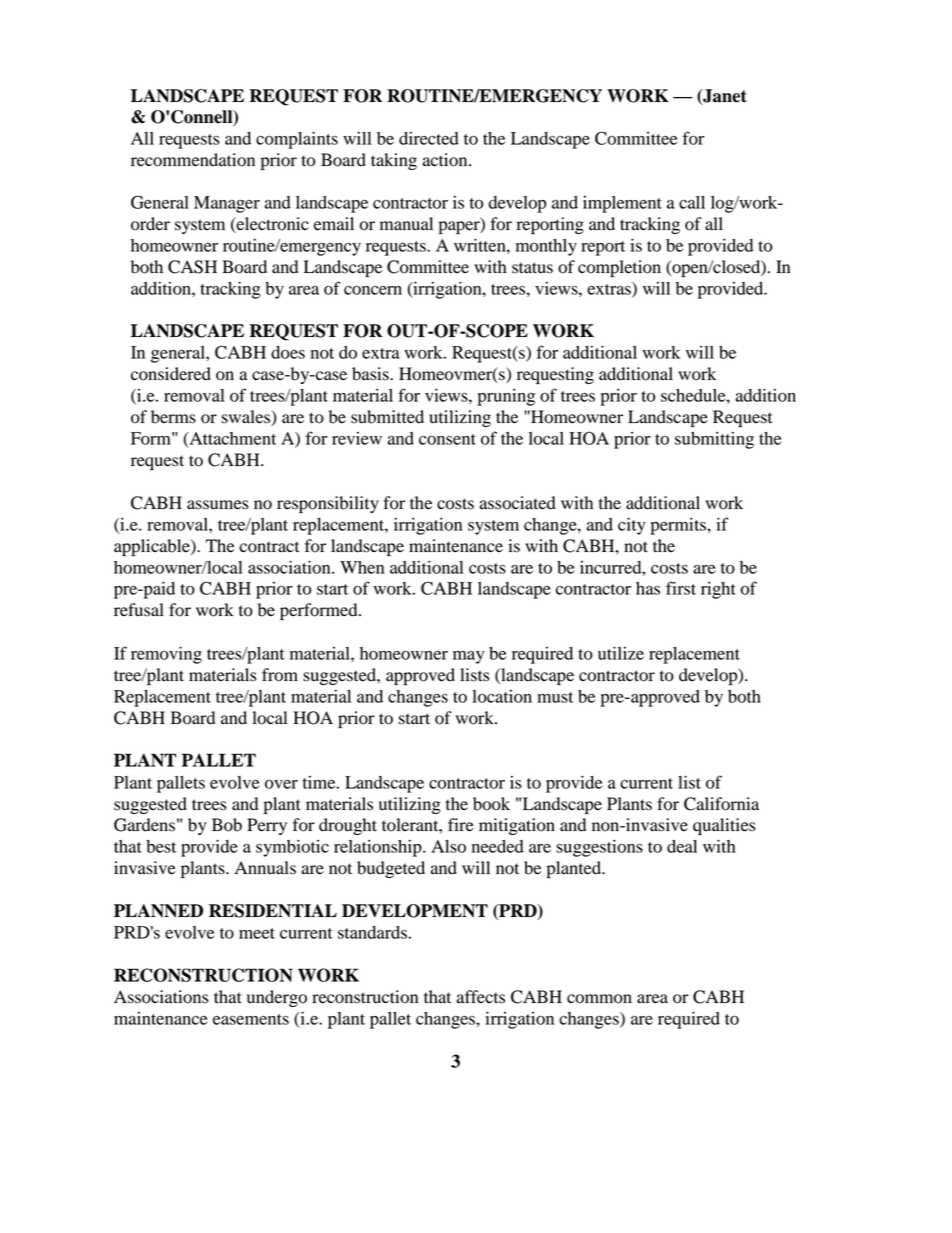 The image size is (952, 1233). I want to click on When, so click(362, 567).
